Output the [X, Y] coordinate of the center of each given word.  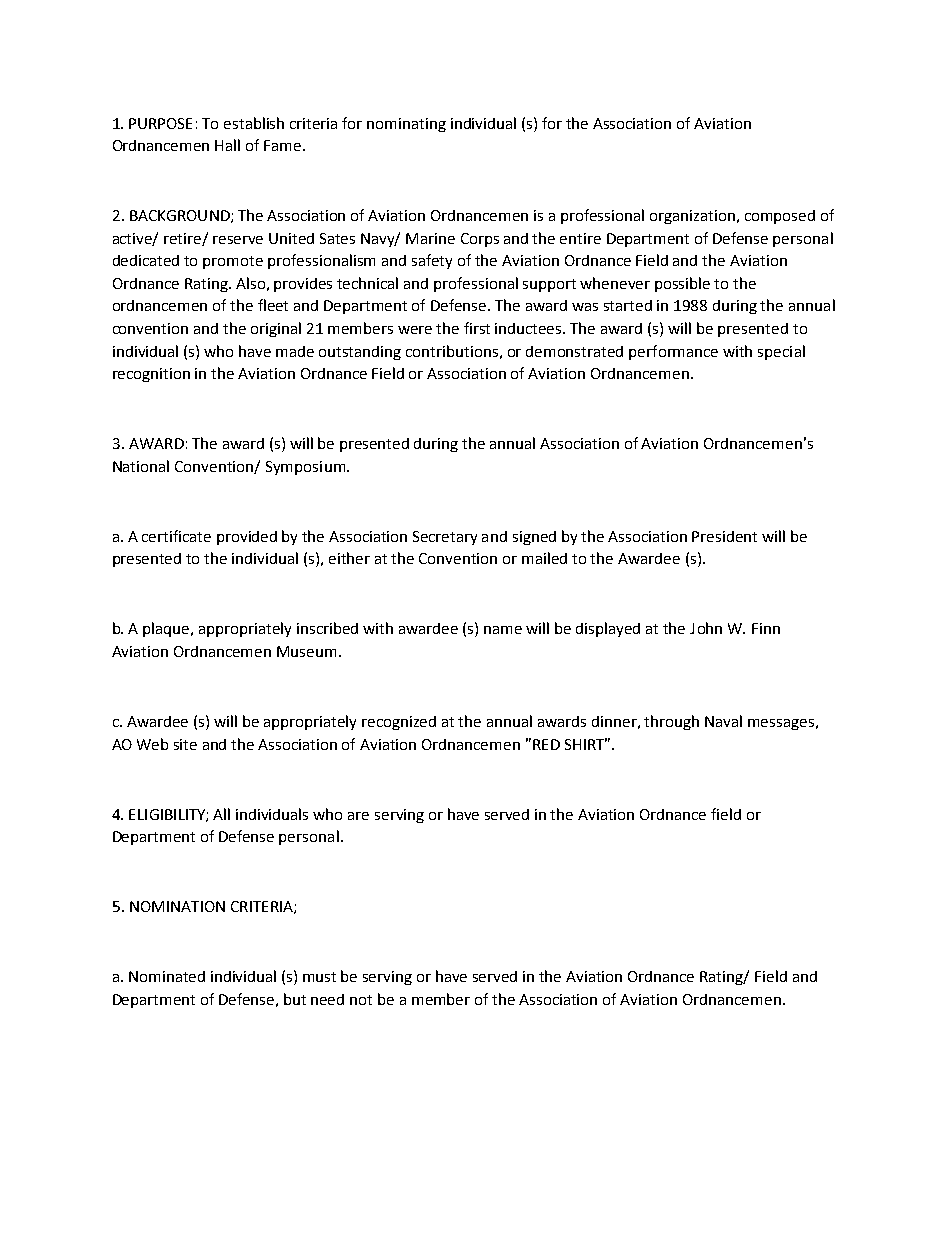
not [361, 1000]
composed [780, 217]
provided [247, 538]
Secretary [445, 538]
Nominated [167, 976]
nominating [406, 125]
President [724, 536]
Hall [227, 145]
